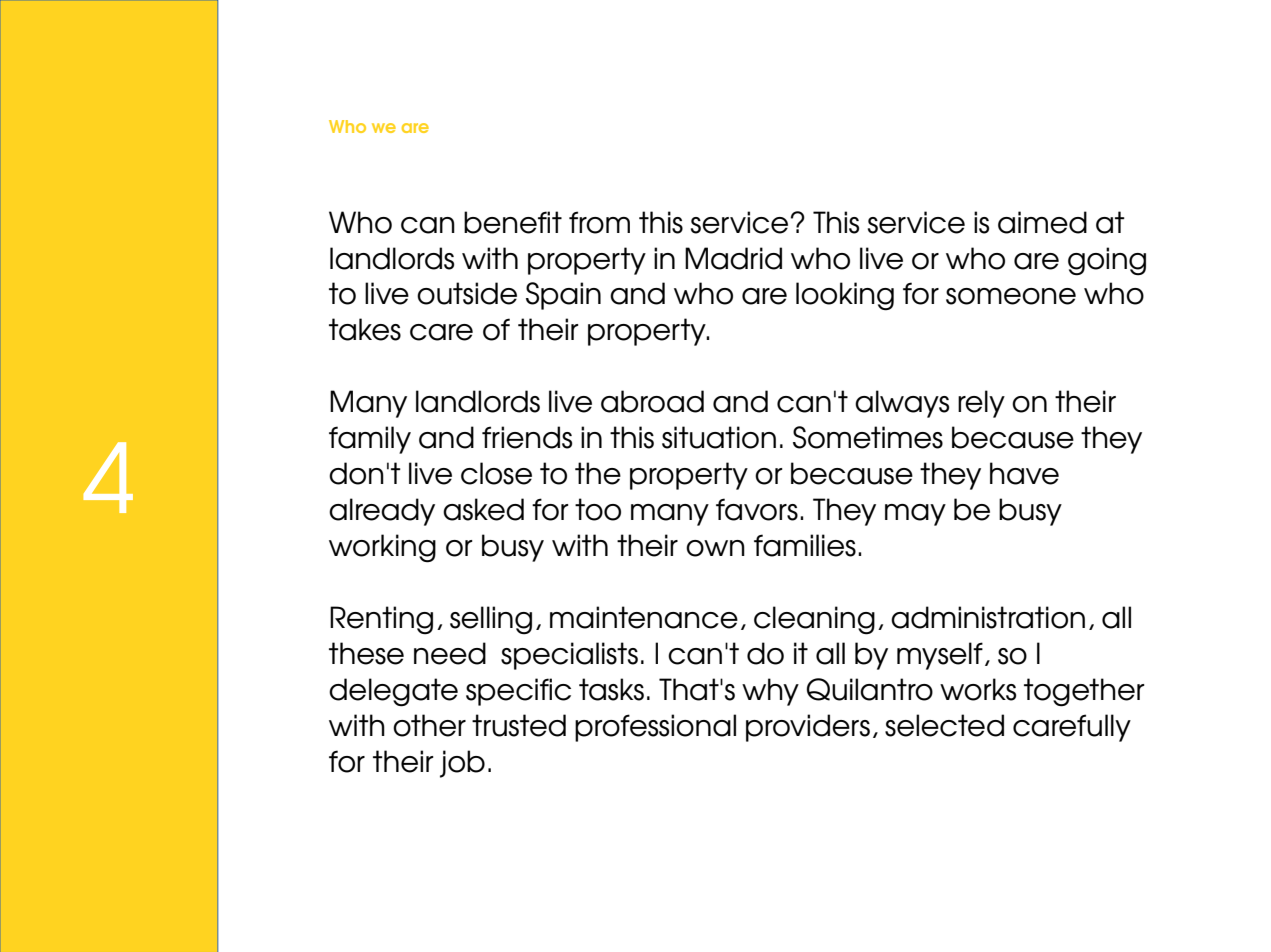  I want to click on benefit, so click(513, 222).
